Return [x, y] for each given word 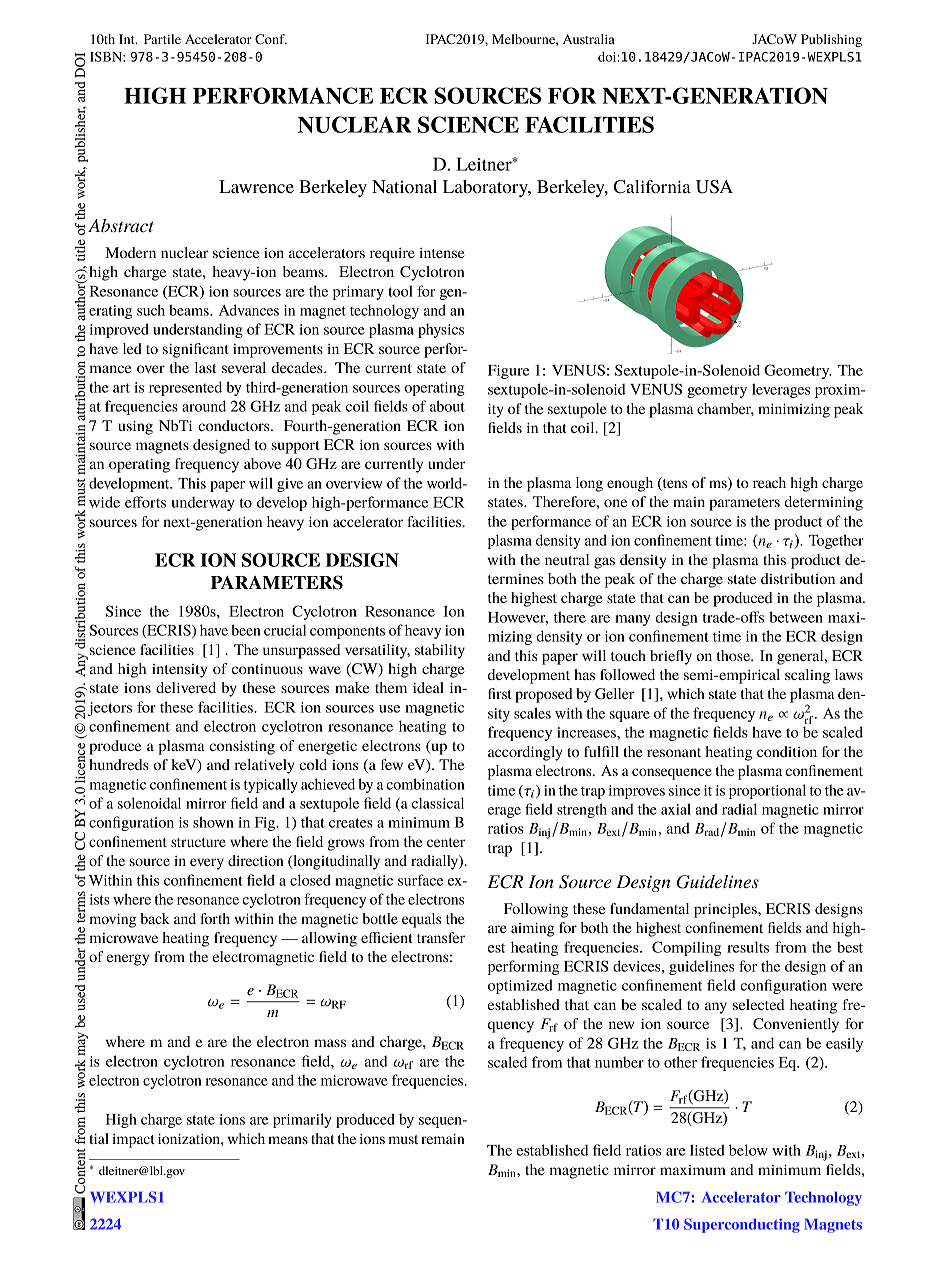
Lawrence [256, 186]
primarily [302, 1120]
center [446, 842]
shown [213, 822]
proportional [767, 791]
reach [769, 482]
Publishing [831, 40]
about [447, 406]
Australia [589, 39]
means [288, 1140]
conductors [235, 425]
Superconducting [742, 1225]
